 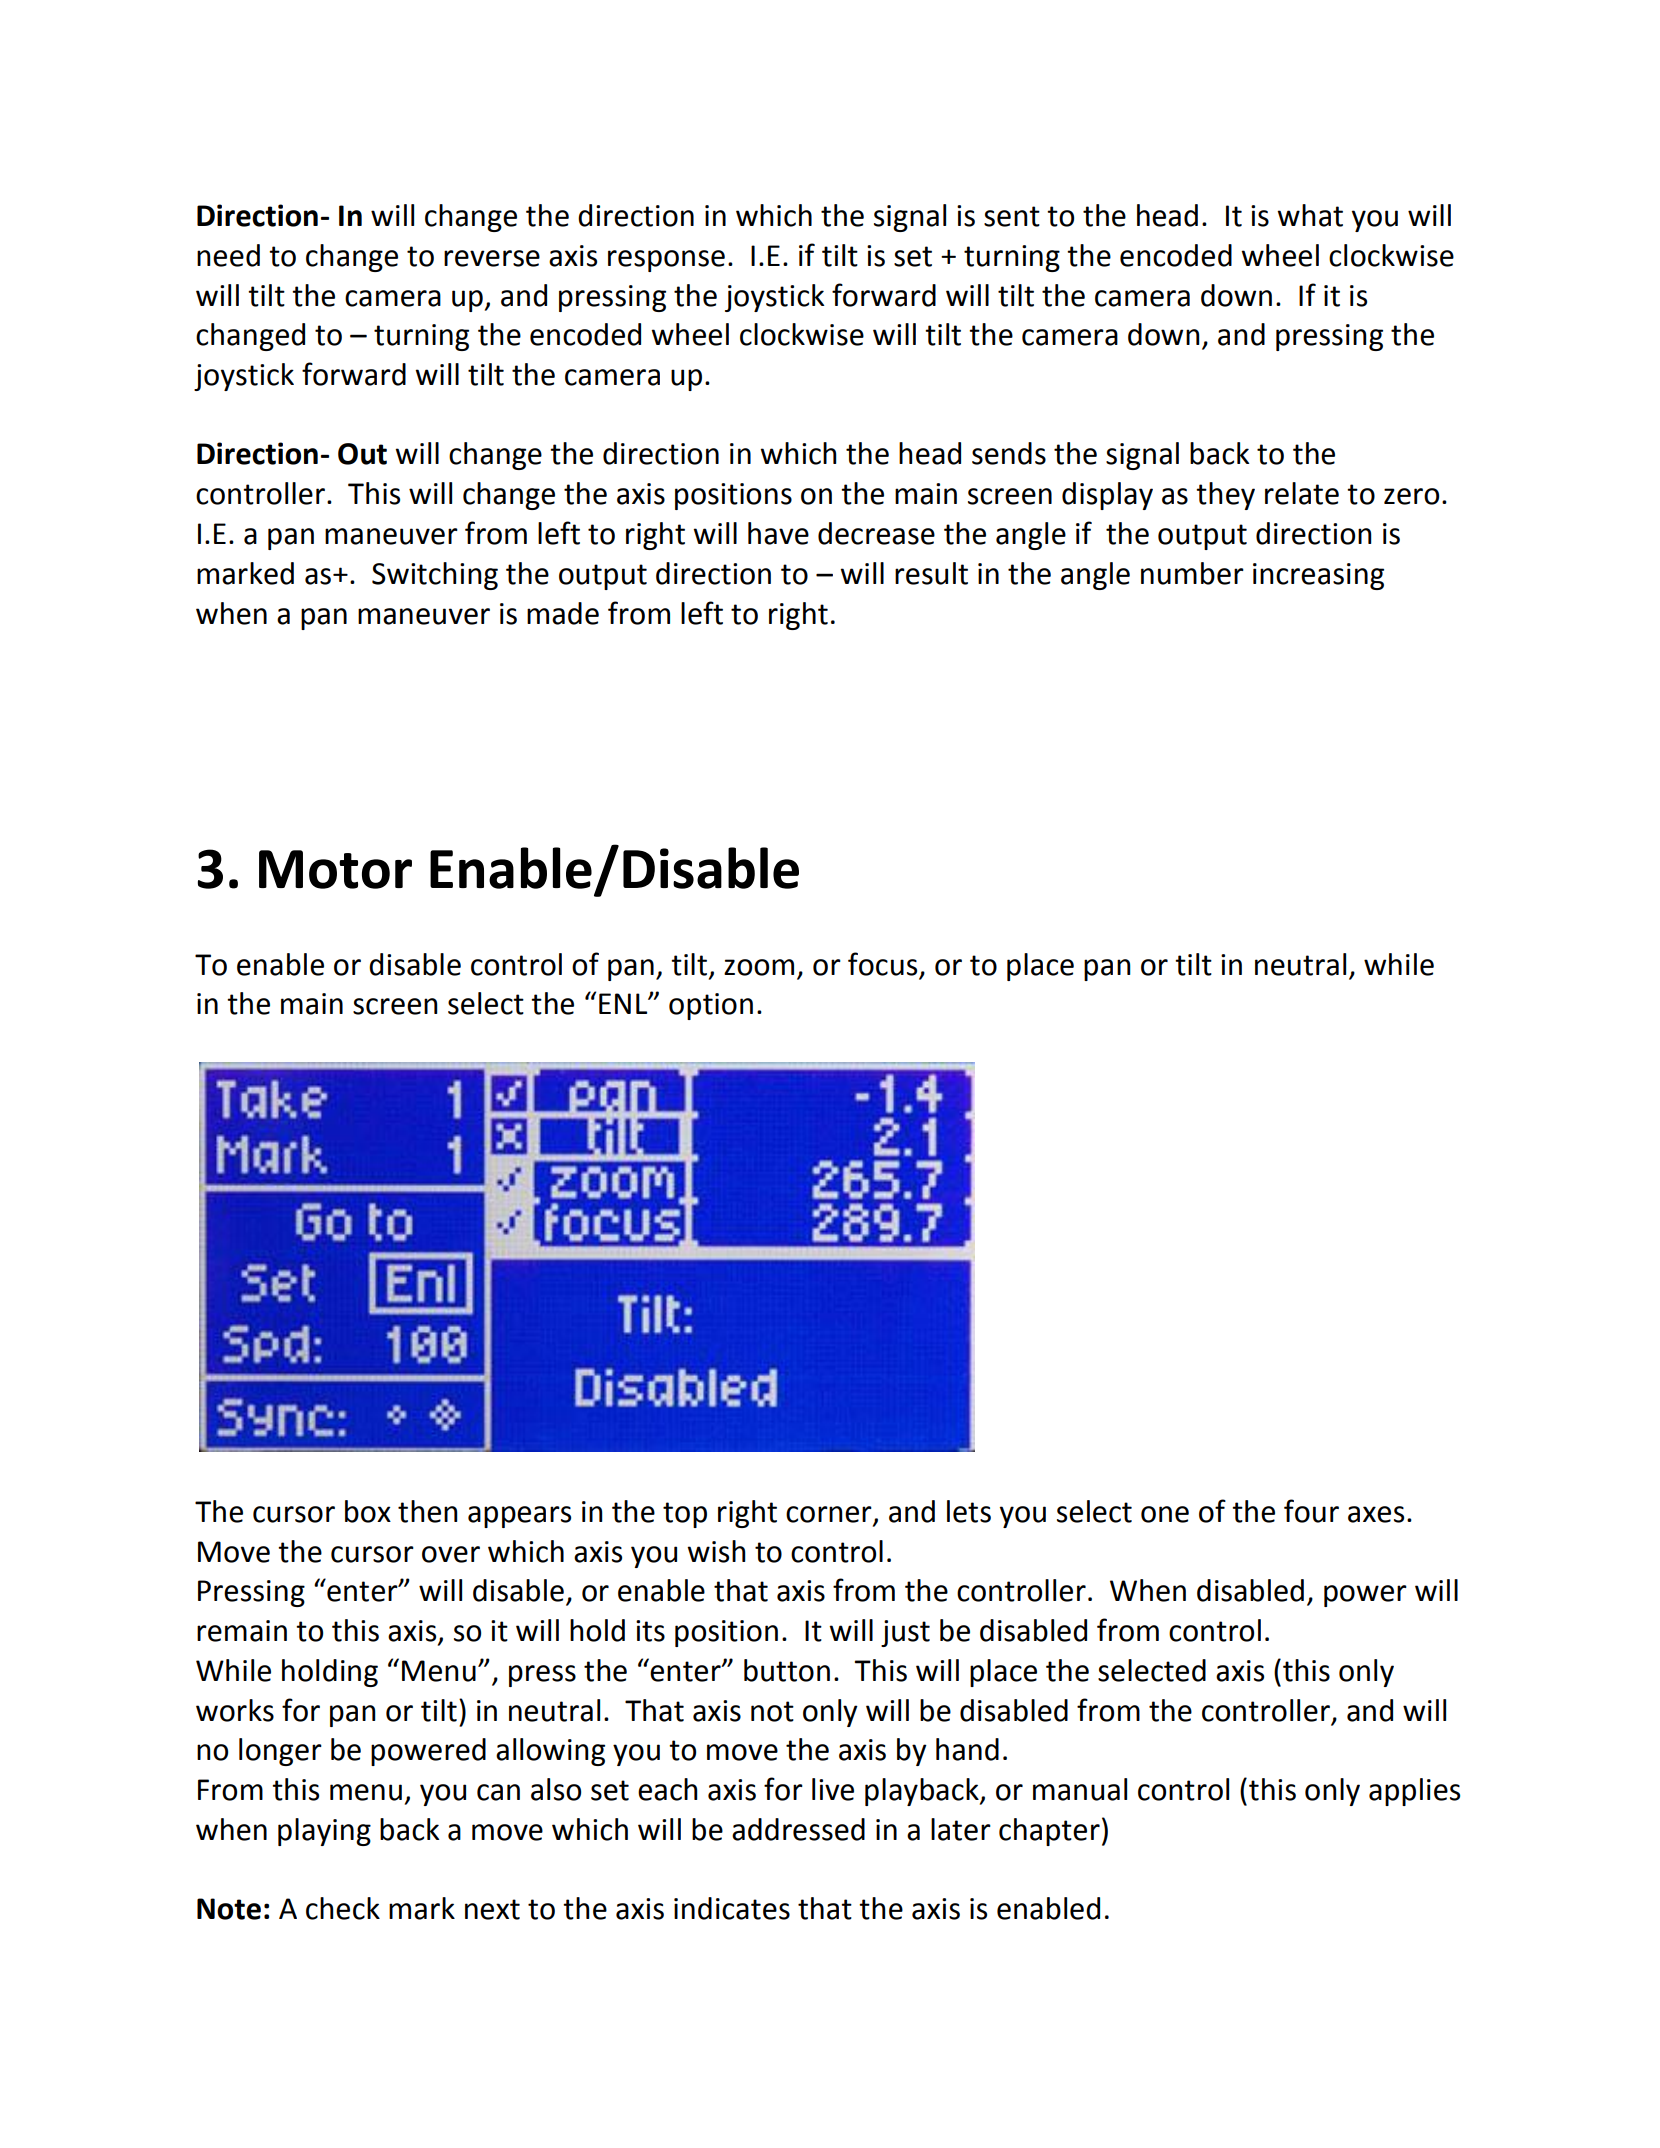 I want to click on box, so click(x=368, y=1511).
